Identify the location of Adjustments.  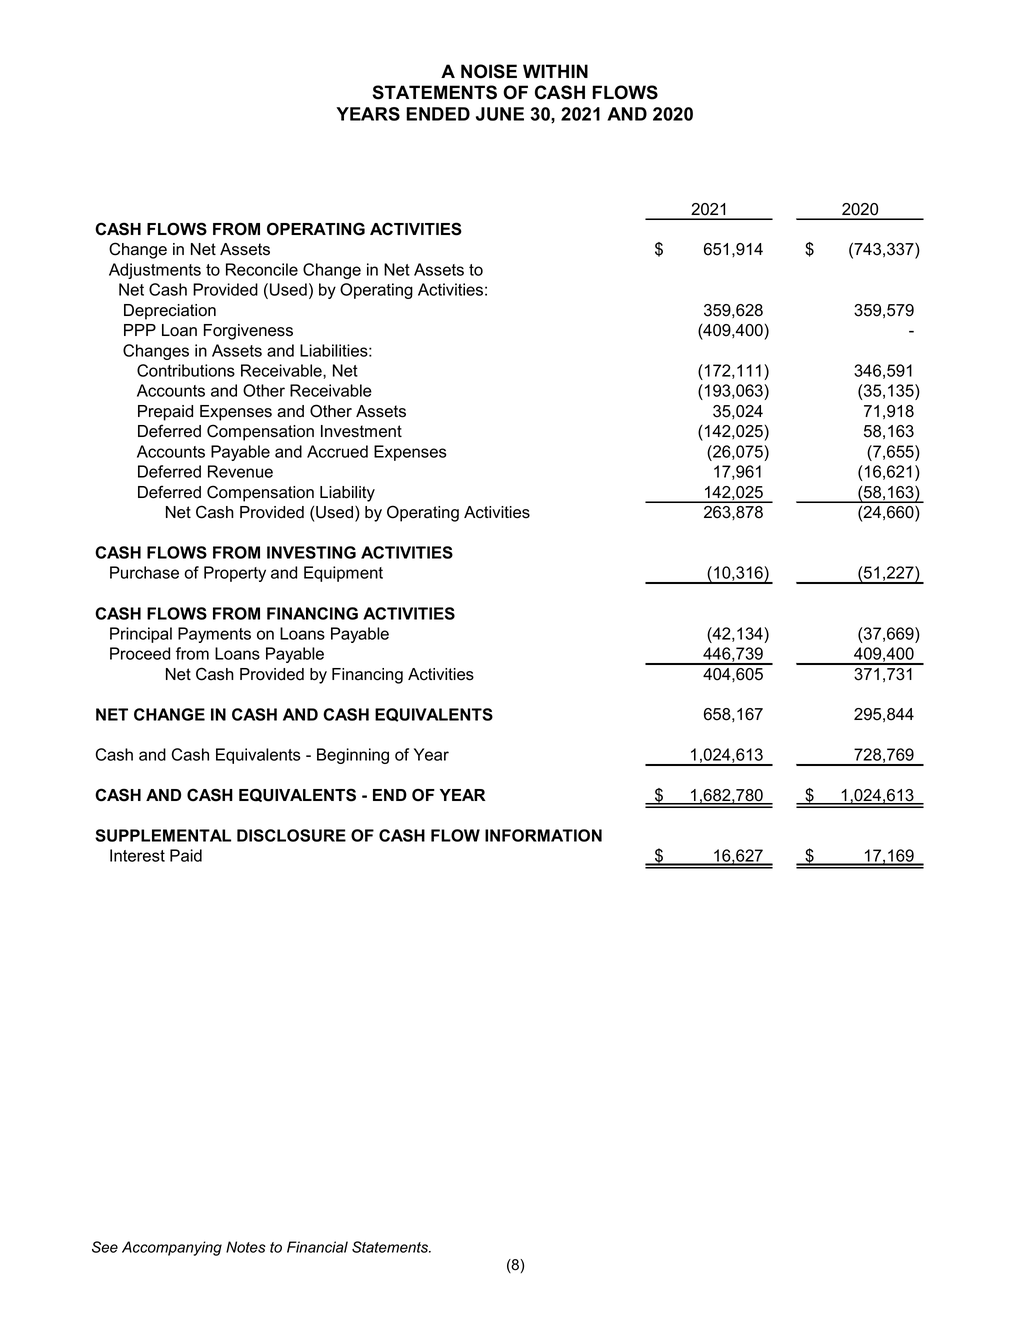
(155, 271).
